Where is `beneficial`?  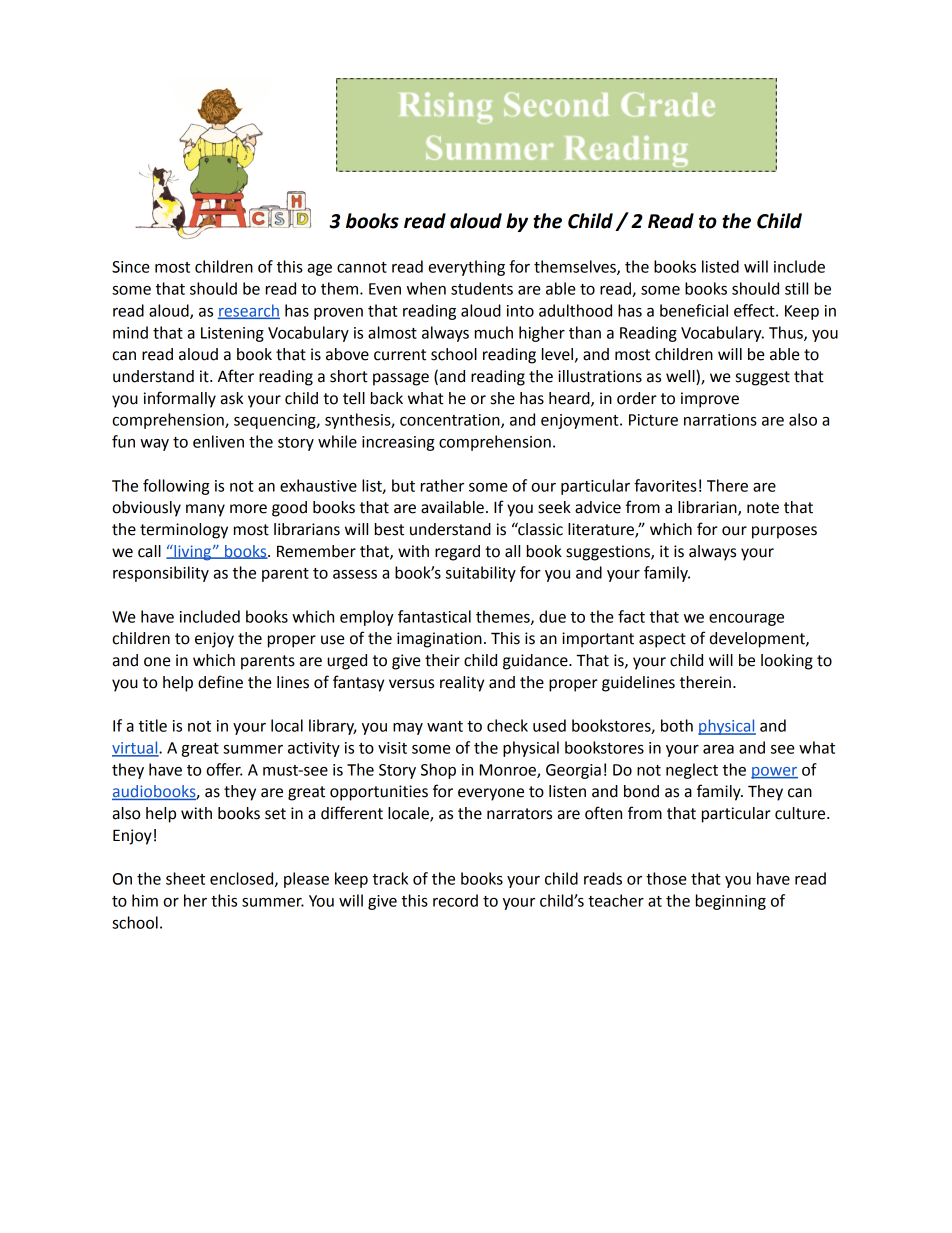 beneficial is located at coordinates (694, 310).
